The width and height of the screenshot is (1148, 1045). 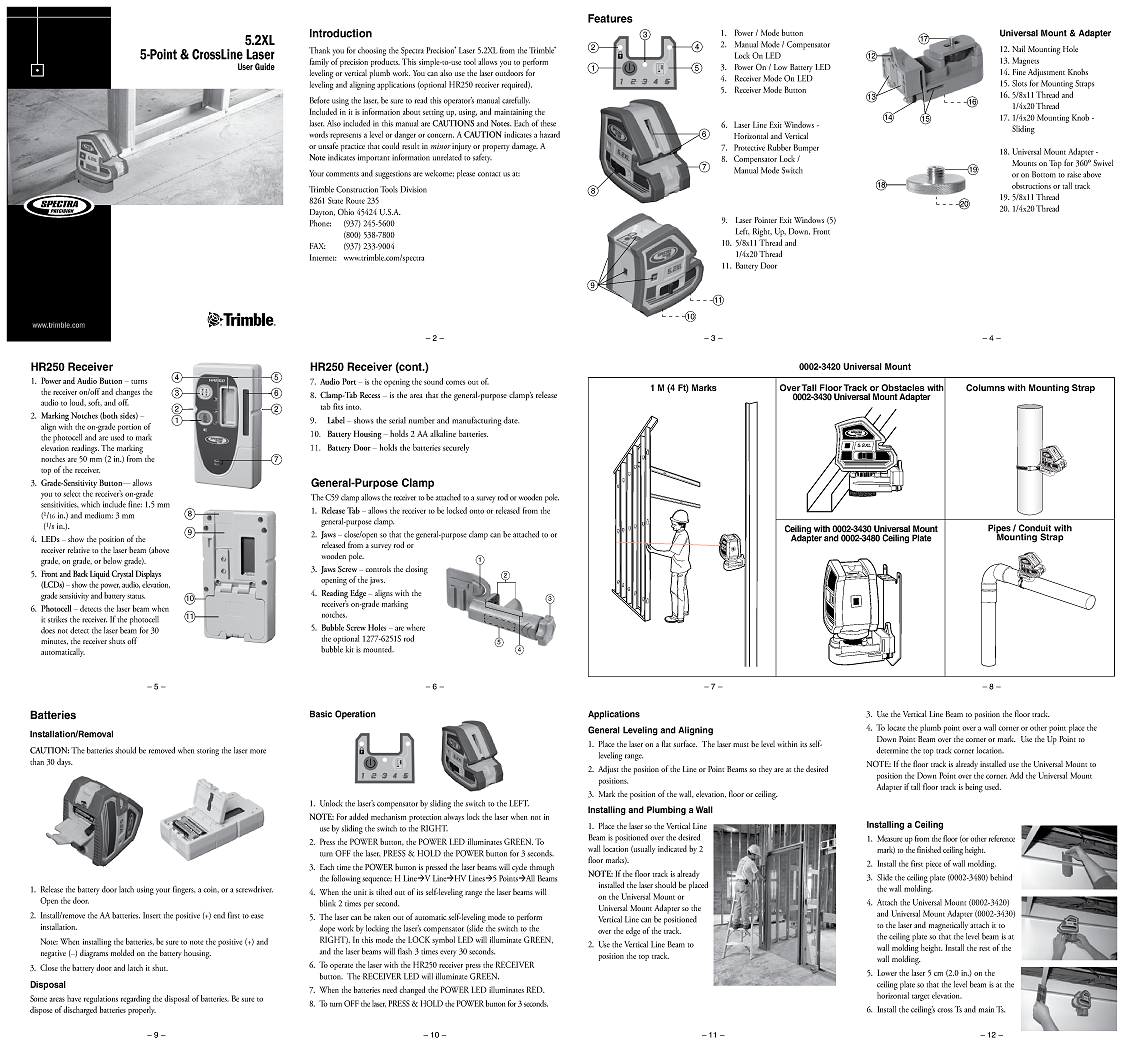 What do you see at coordinates (1018, 48) in the screenshot?
I see `Nail` at bounding box center [1018, 48].
